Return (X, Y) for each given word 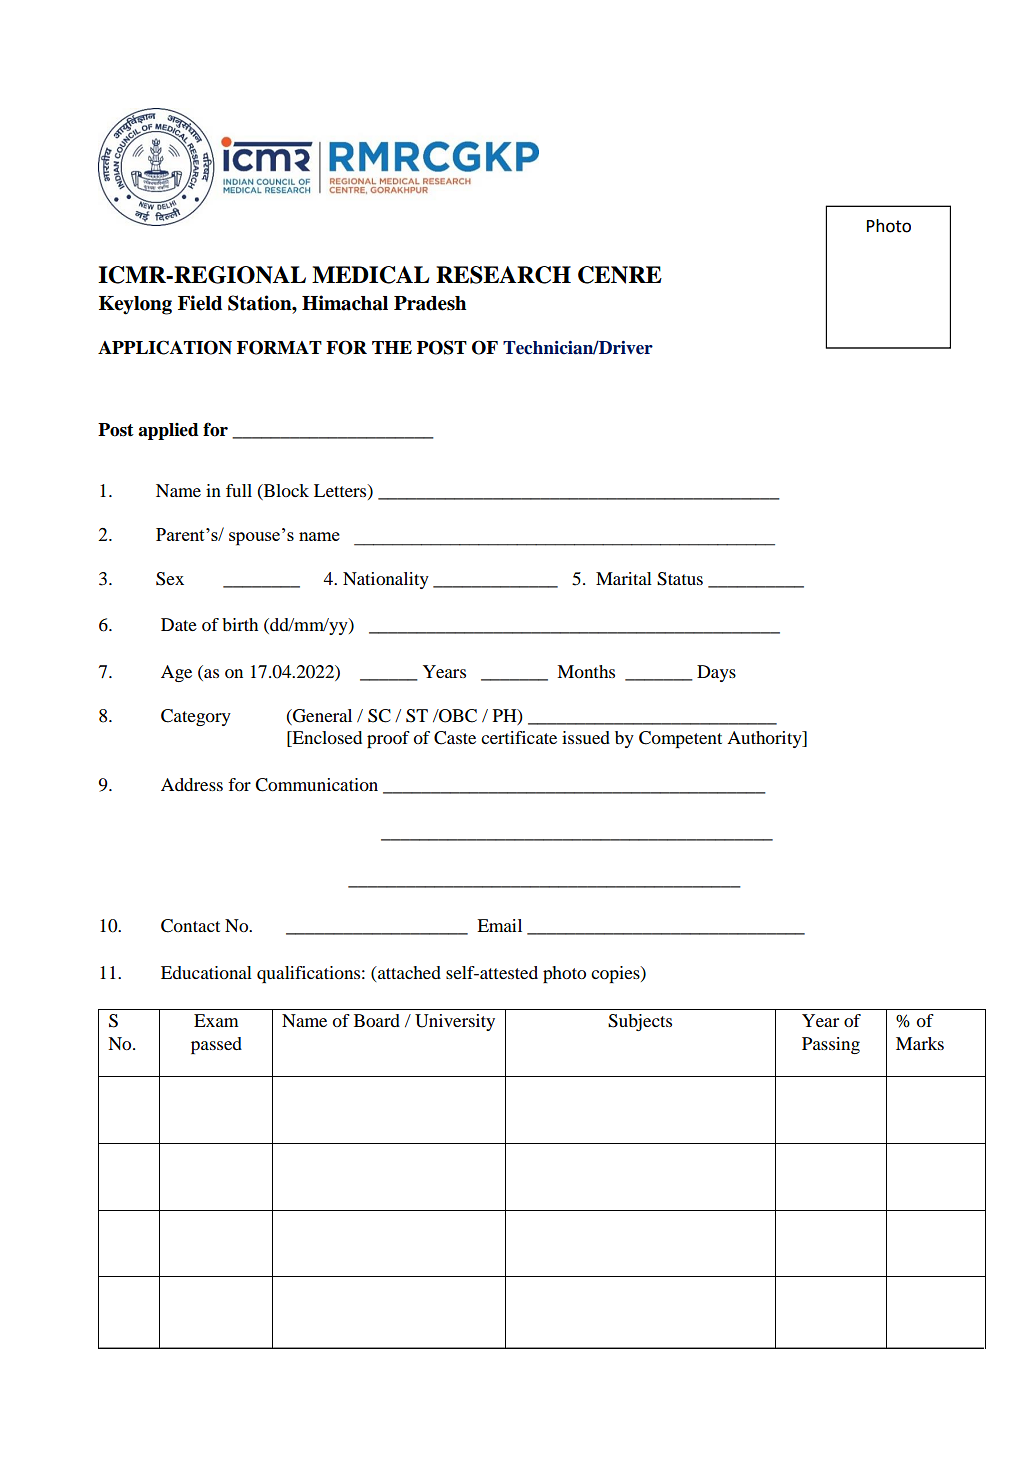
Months (586, 671)
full (239, 490)
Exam (216, 1020)
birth (240, 624)
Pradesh (430, 303)
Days (716, 673)
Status (680, 579)
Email (499, 925)
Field (200, 303)
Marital (624, 578)
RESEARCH (503, 275)
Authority (765, 739)
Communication (316, 785)
